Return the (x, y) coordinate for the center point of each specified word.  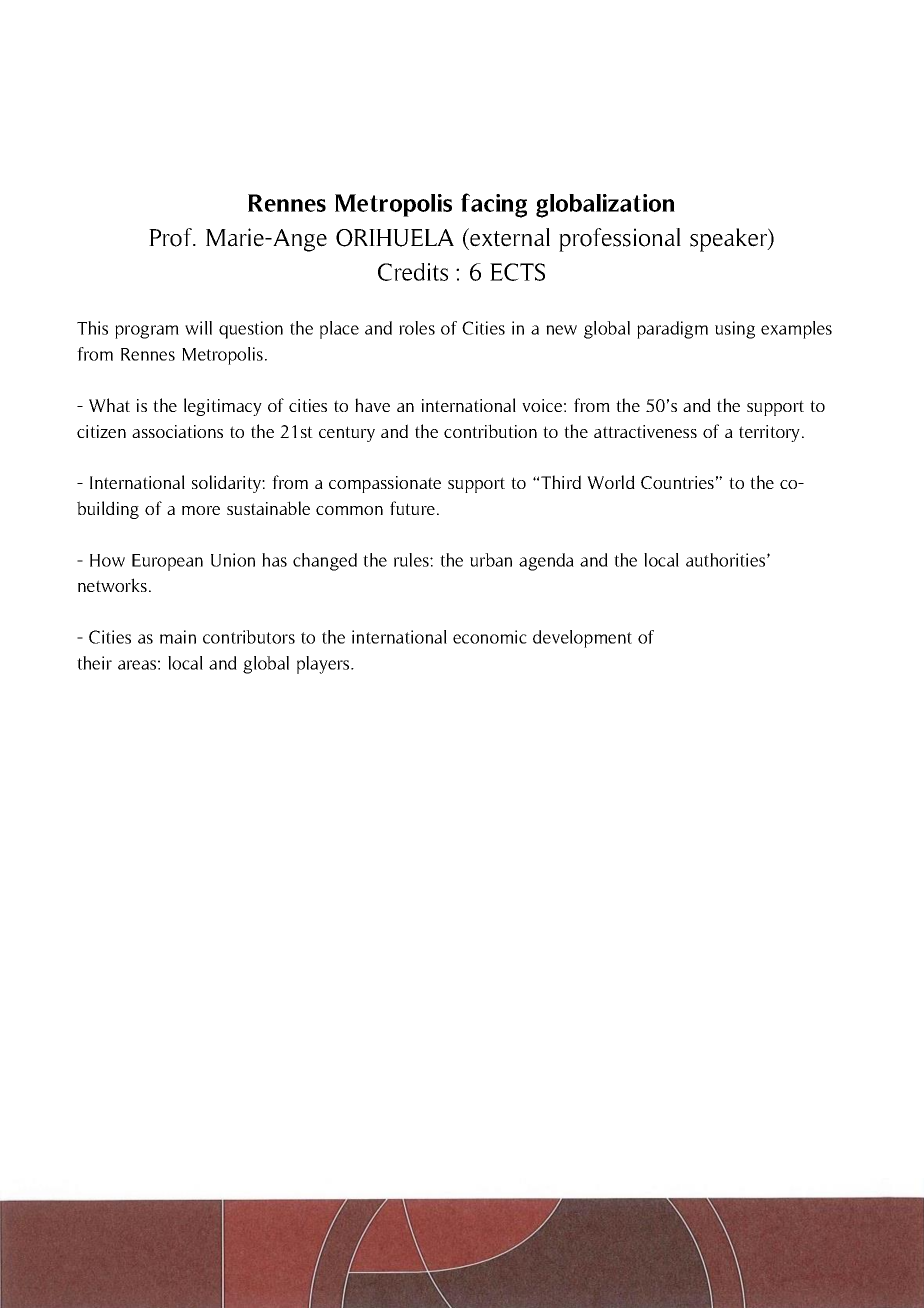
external (509, 237)
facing (494, 205)
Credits (413, 272)
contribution (490, 431)
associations (177, 431)
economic (490, 637)
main (178, 637)
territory (769, 433)
